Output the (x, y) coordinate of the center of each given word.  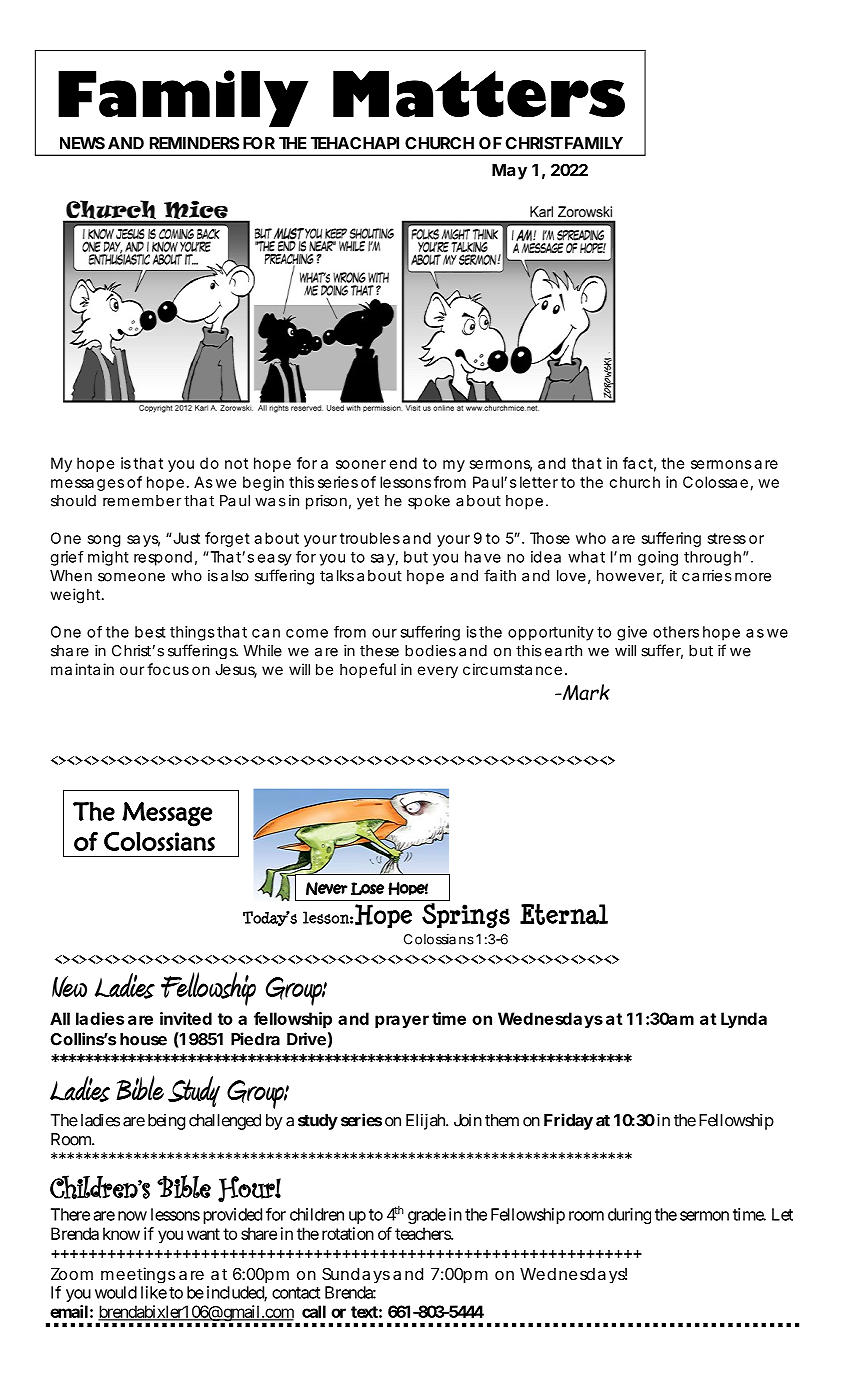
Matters (479, 94)
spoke (429, 502)
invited (186, 1018)
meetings (138, 1275)
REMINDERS (194, 143)
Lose (367, 888)
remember (142, 501)
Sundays (356, 1275)
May (509, 172)
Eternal (564, 914)
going (658, 558)
